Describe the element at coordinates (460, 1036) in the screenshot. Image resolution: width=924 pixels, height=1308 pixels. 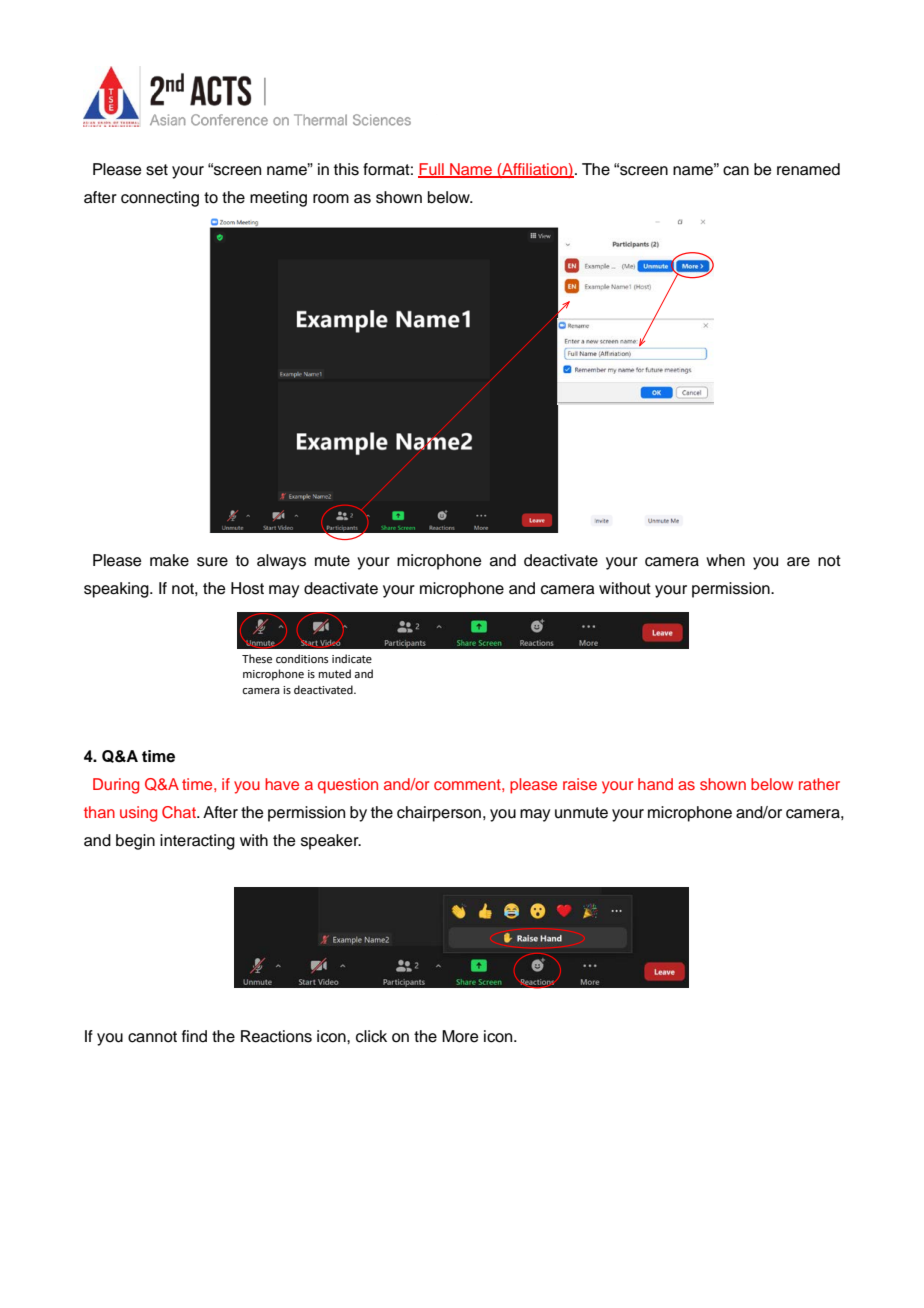
I see `More` at that location.
